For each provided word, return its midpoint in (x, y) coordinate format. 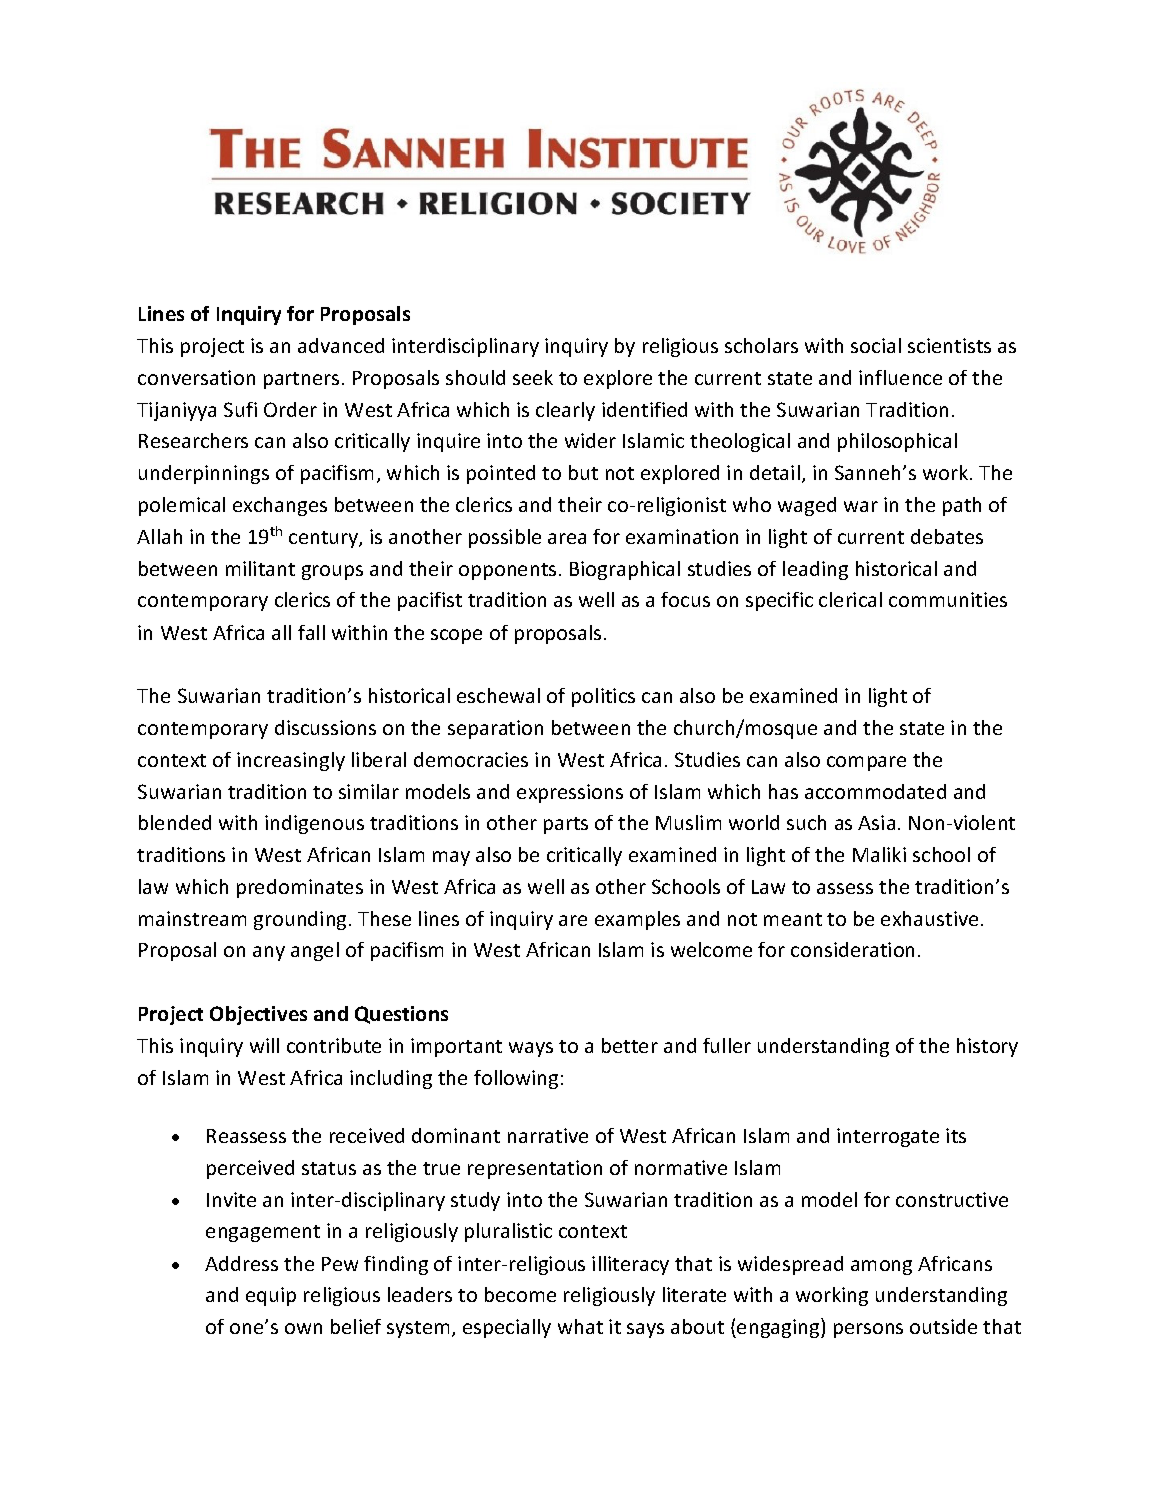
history (987, 1047)
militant (260, 568)
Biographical (625, 570)
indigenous (314, 824)
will (264, 1045)
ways (531, 1049)
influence (900, 377)
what (580, 1326)
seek (533, 377)
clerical (850, 599)
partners (301, 380)
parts (566, 825)
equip (271, 1296)
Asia (876, 822)
